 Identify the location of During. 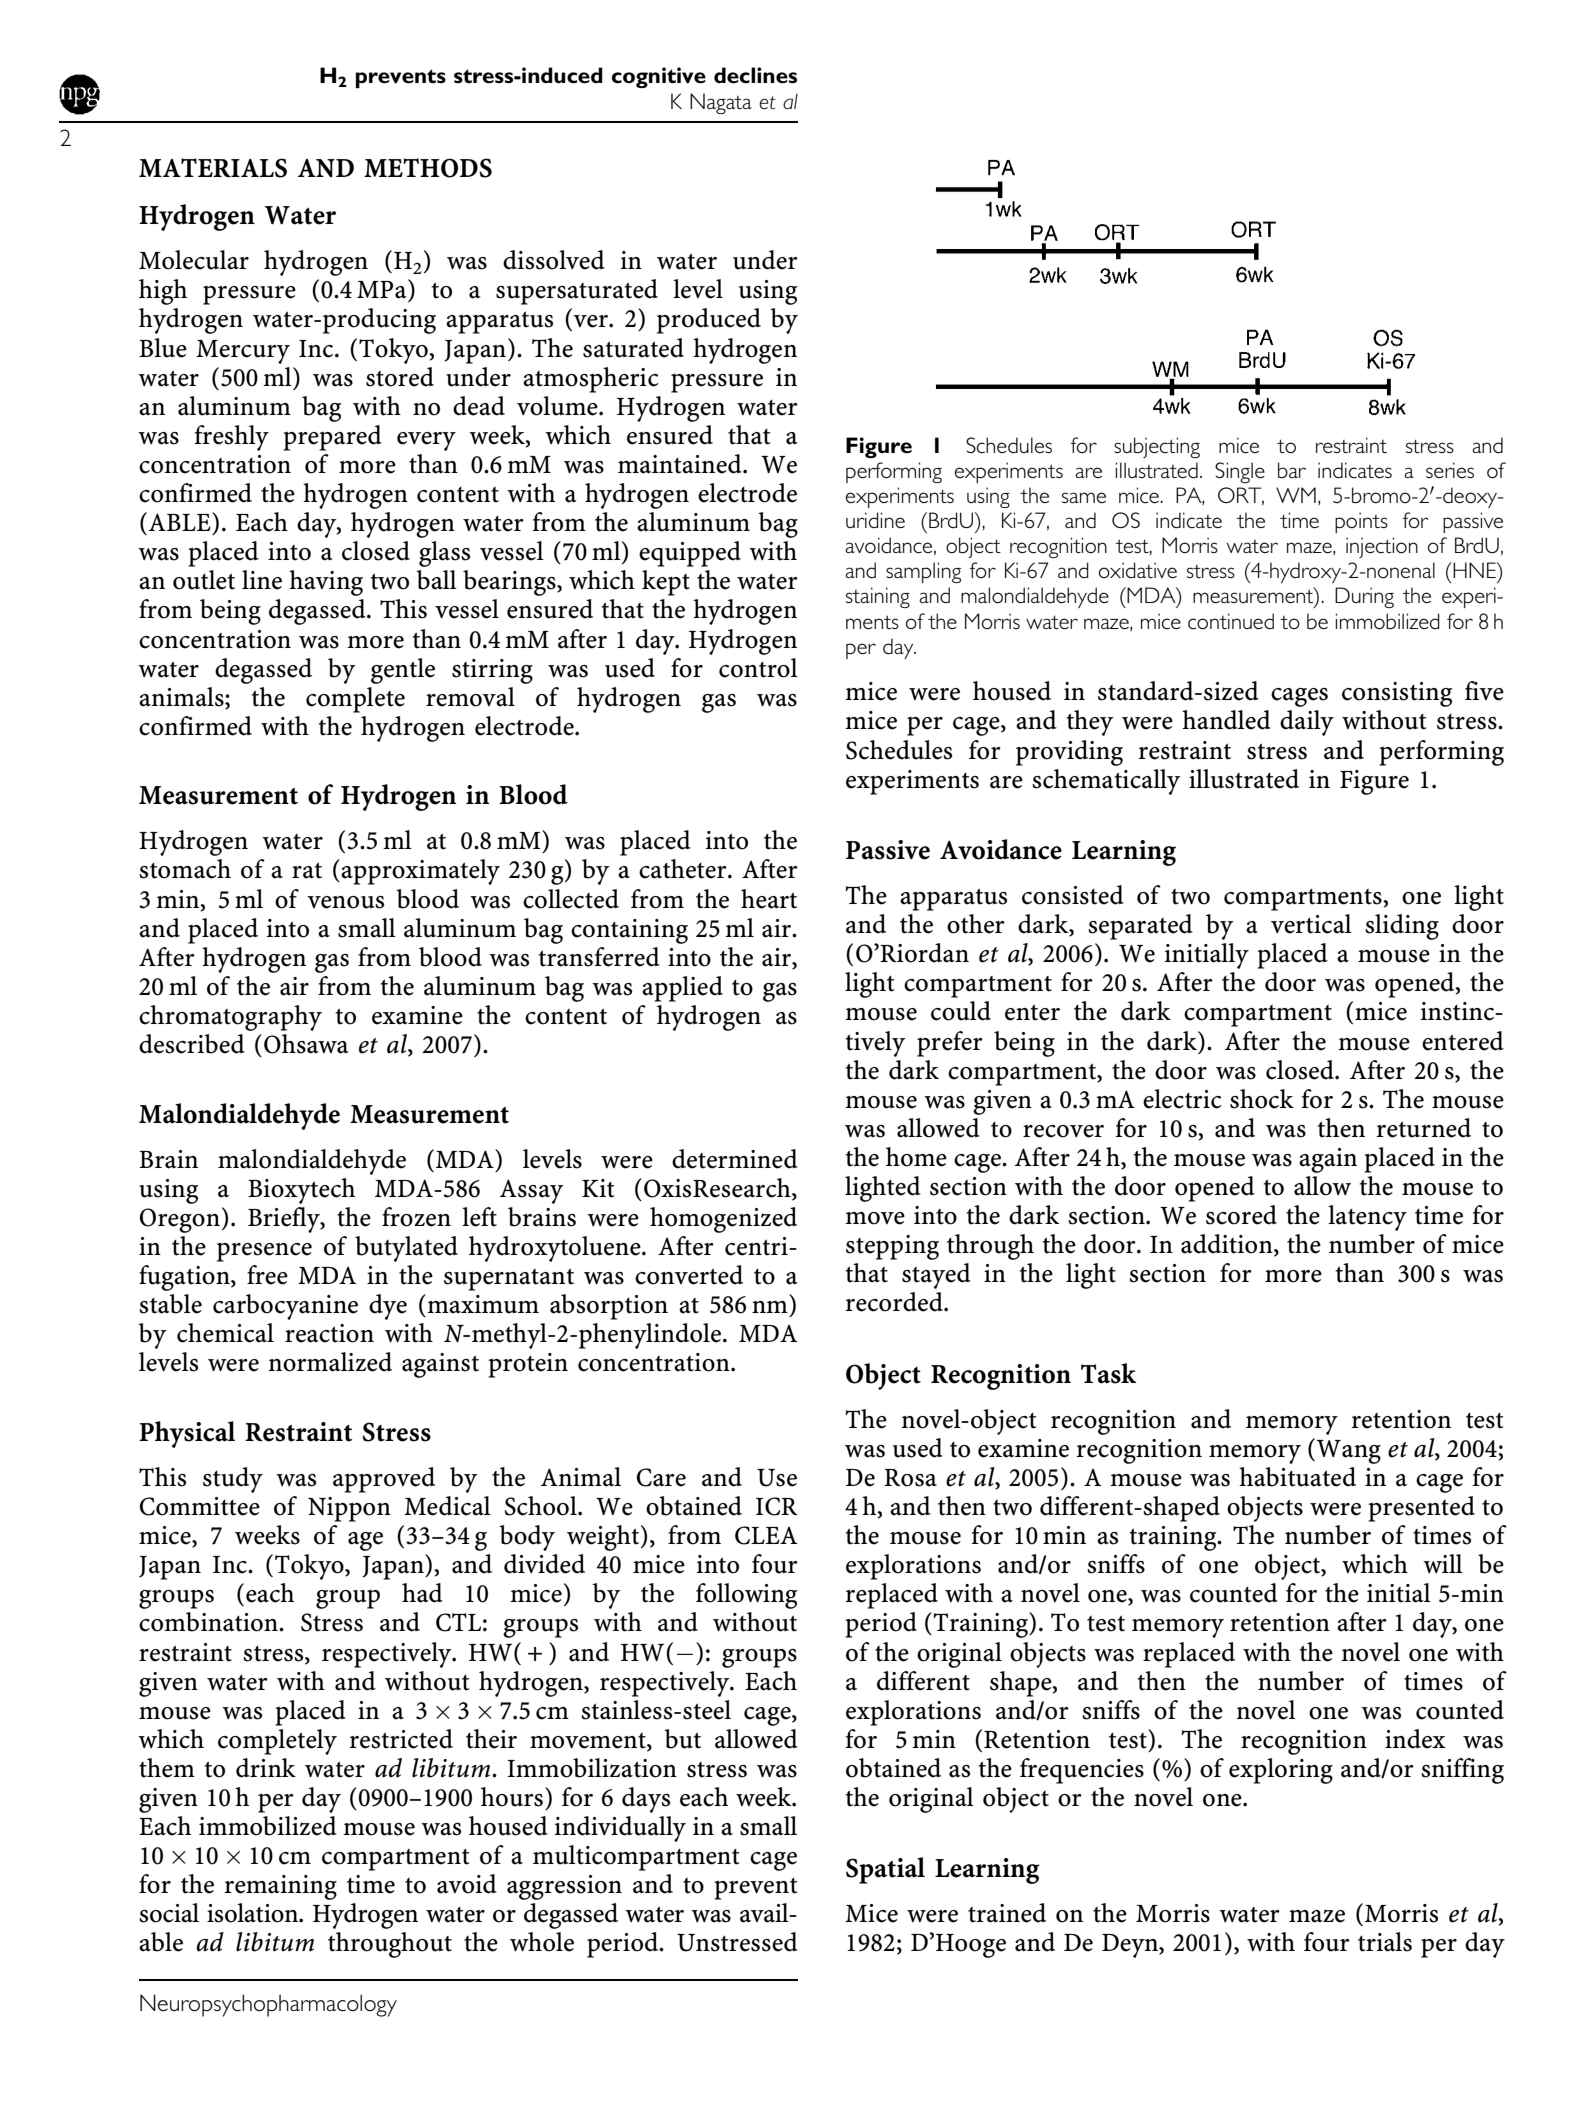
(1364, 597).
